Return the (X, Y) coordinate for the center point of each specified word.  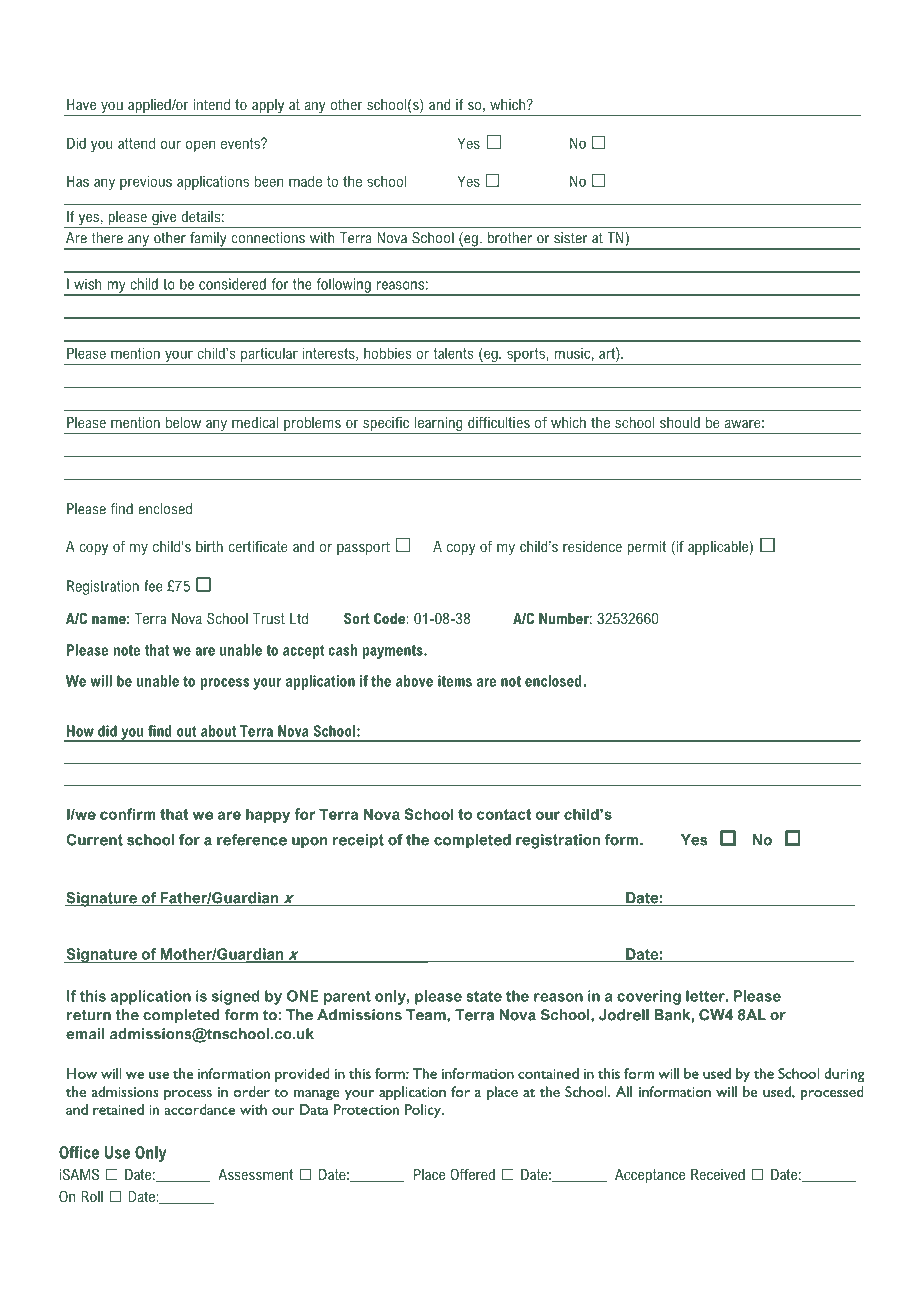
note (126, 650)
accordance (200, 1109)
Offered (472, 1174)
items (455, 681)
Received (718, 1174)
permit (646, 548)
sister (571, 238)
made (305, 181)
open (200, 146)
